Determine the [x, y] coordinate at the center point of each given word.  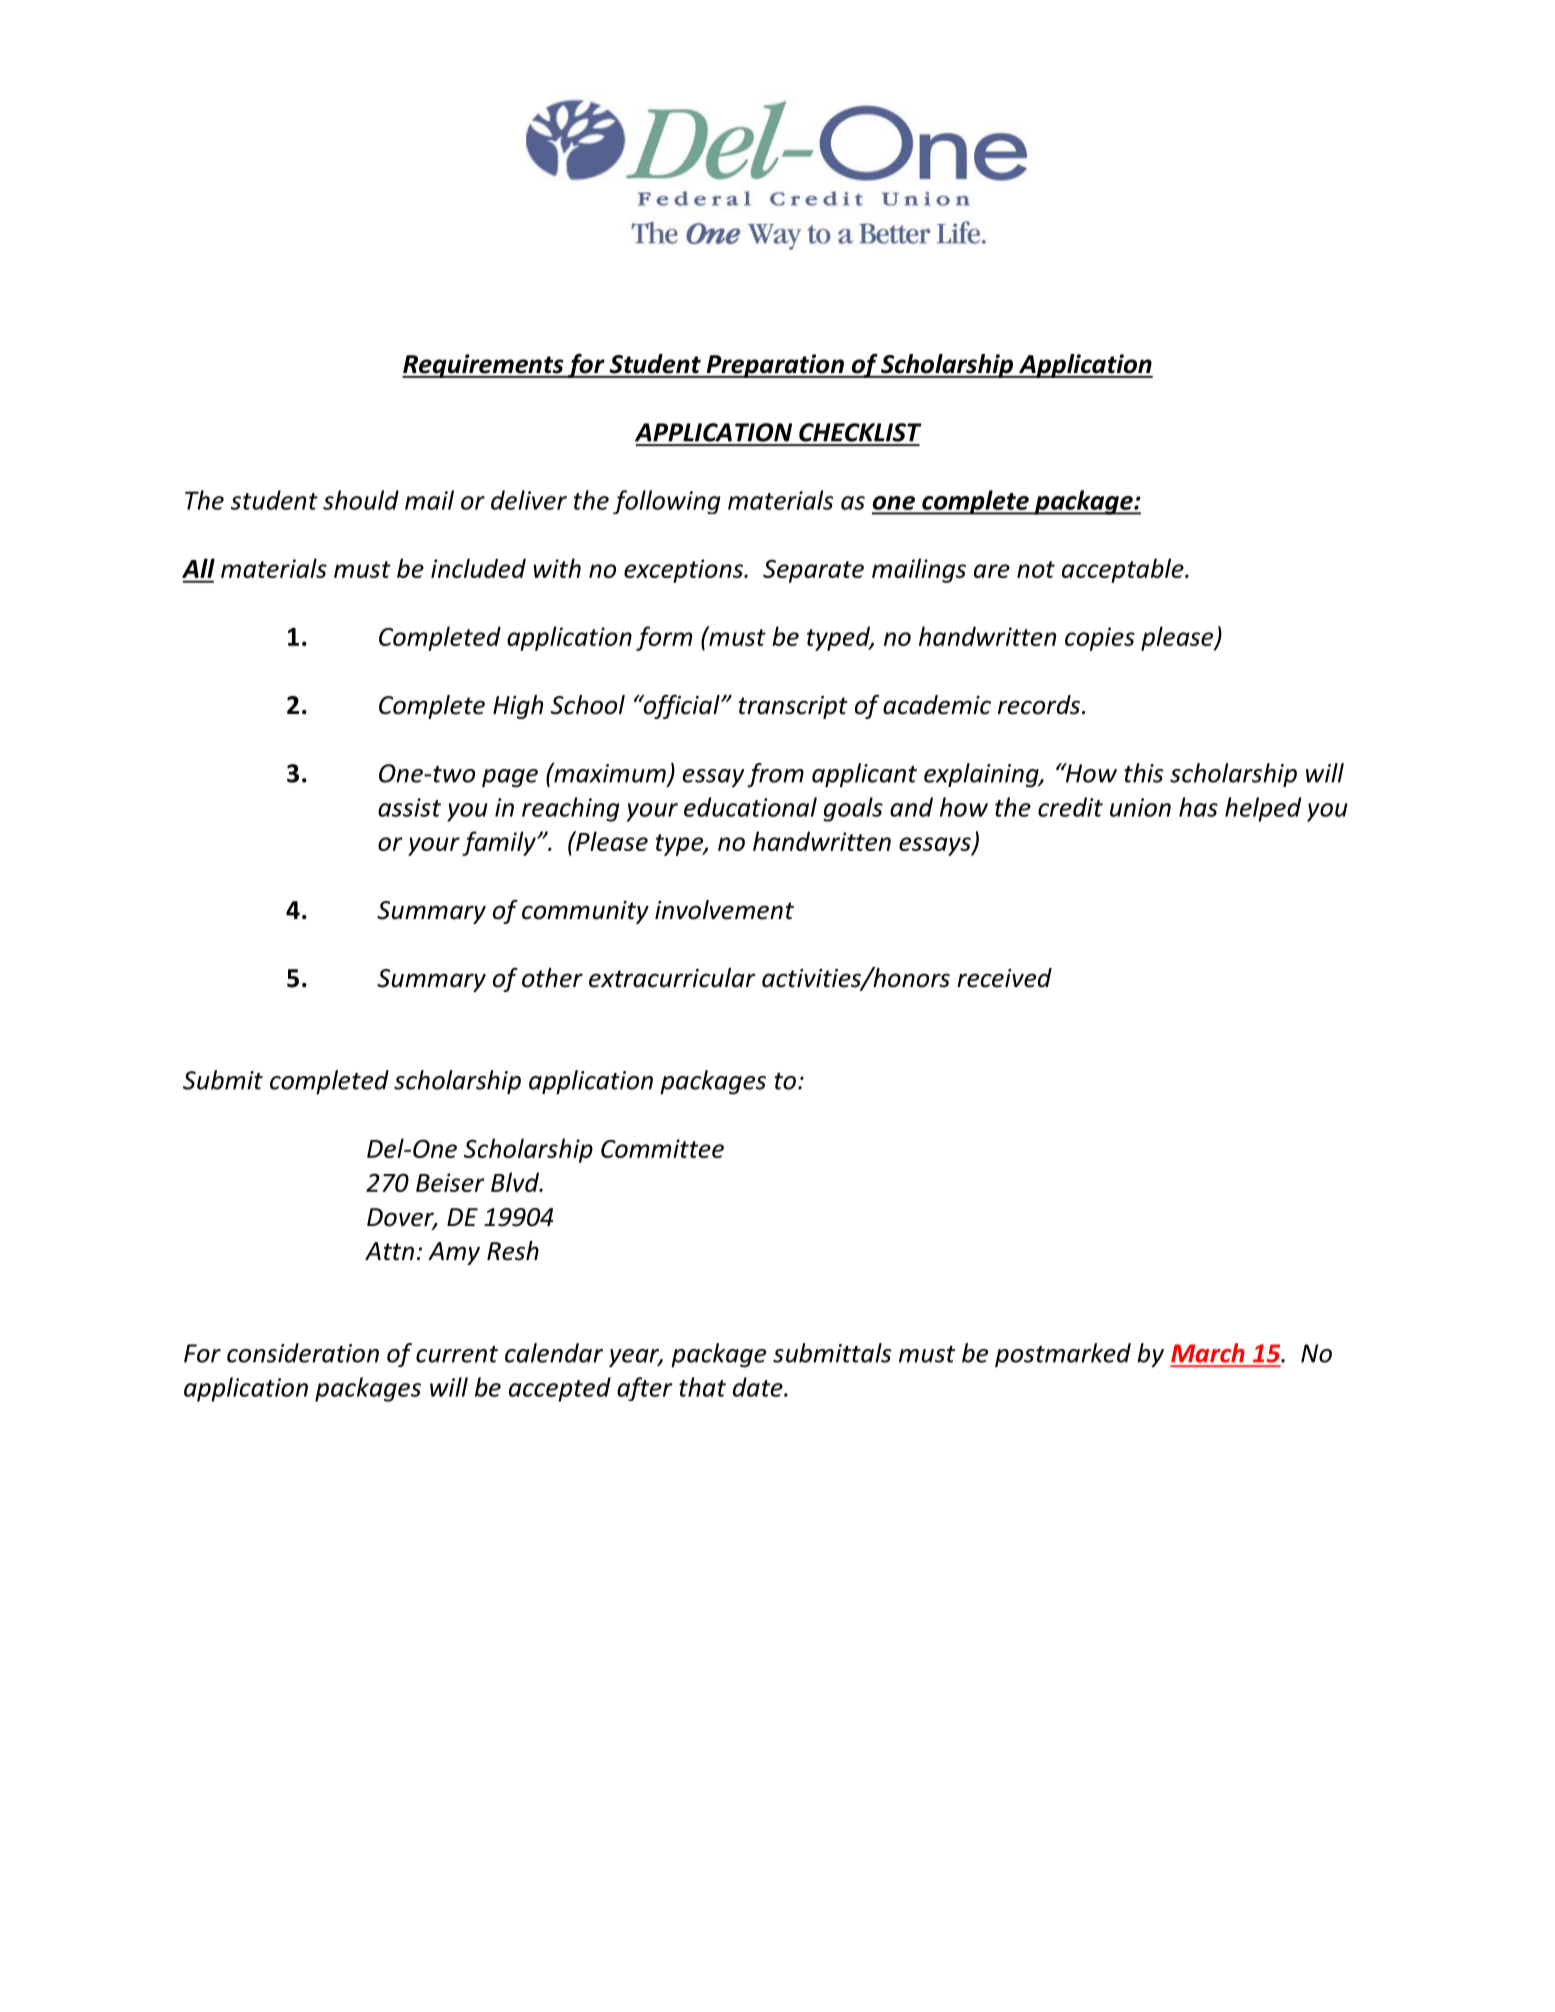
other [552, 978]
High [518, 707]
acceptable [1124, 570]
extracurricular [672, 978]
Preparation [775, 366]
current [457, 1354]
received [1004, 978]
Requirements [484, 366]
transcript [793, 707]
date [759, 1387]
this [1143, 773]
